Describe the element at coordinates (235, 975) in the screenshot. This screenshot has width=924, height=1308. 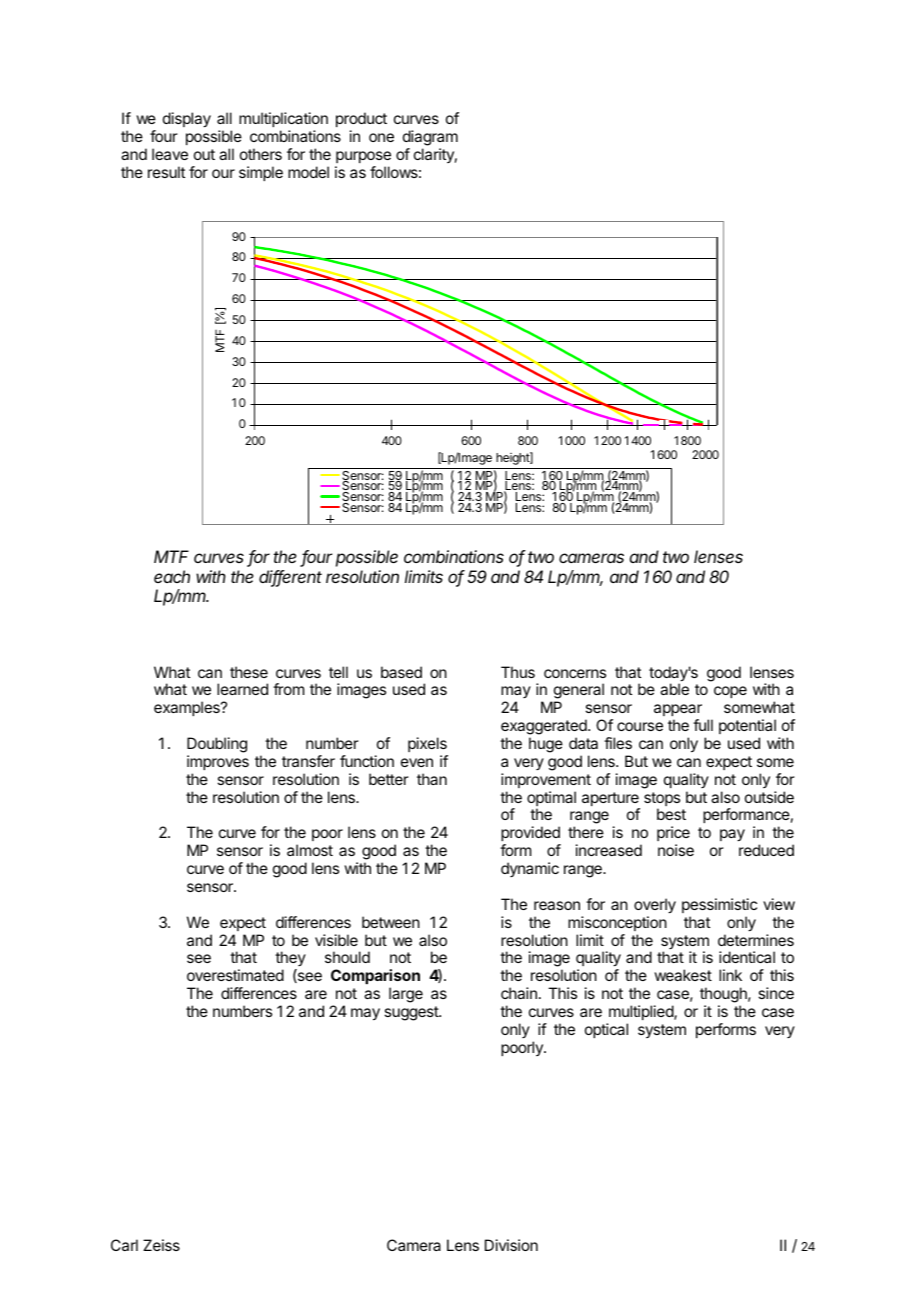
I see `overestimated` at that location.
